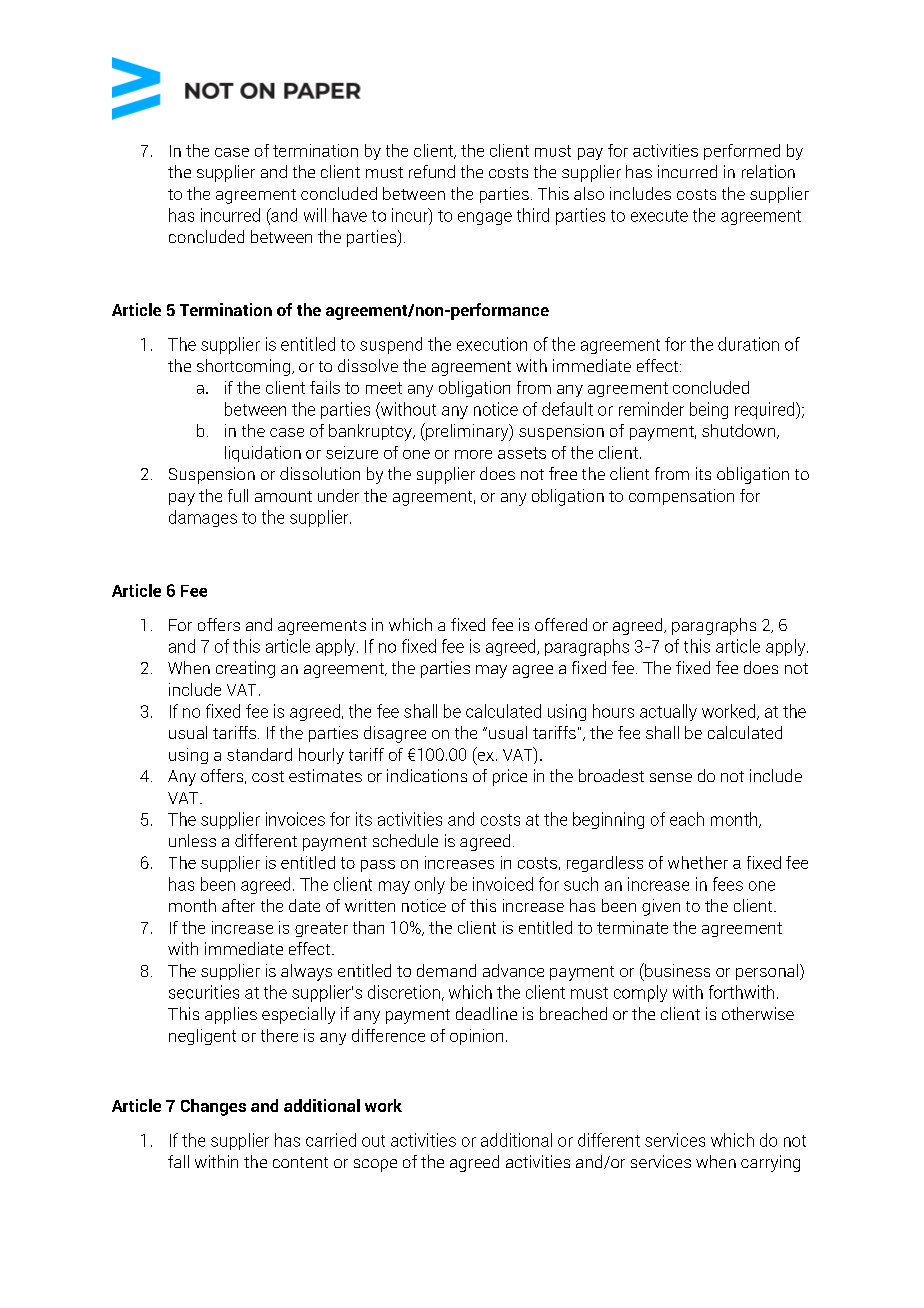  Describe the element at coordinates (742, 152) in the document. I see `performed` at that location.
